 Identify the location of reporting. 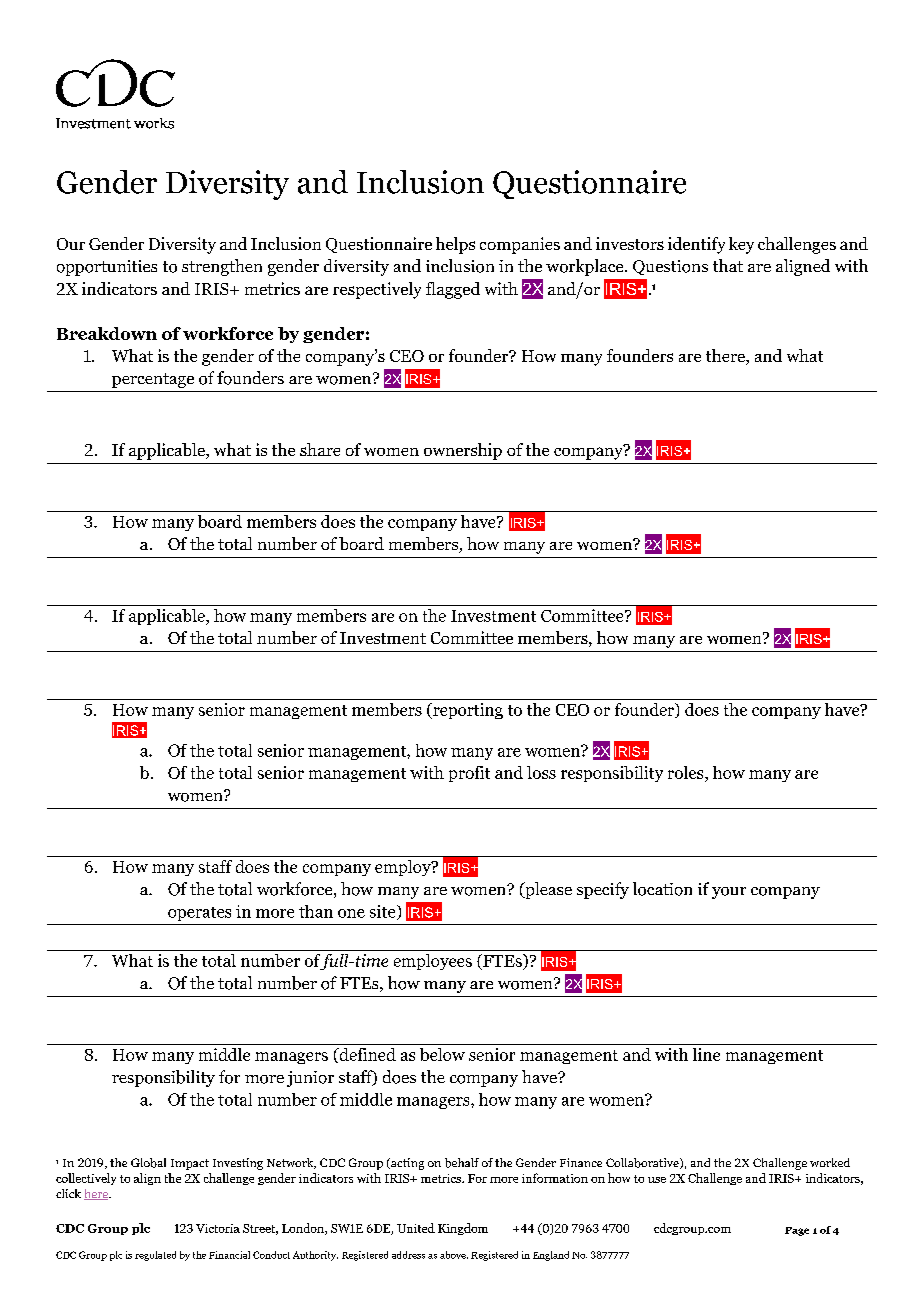
(467, 711).
